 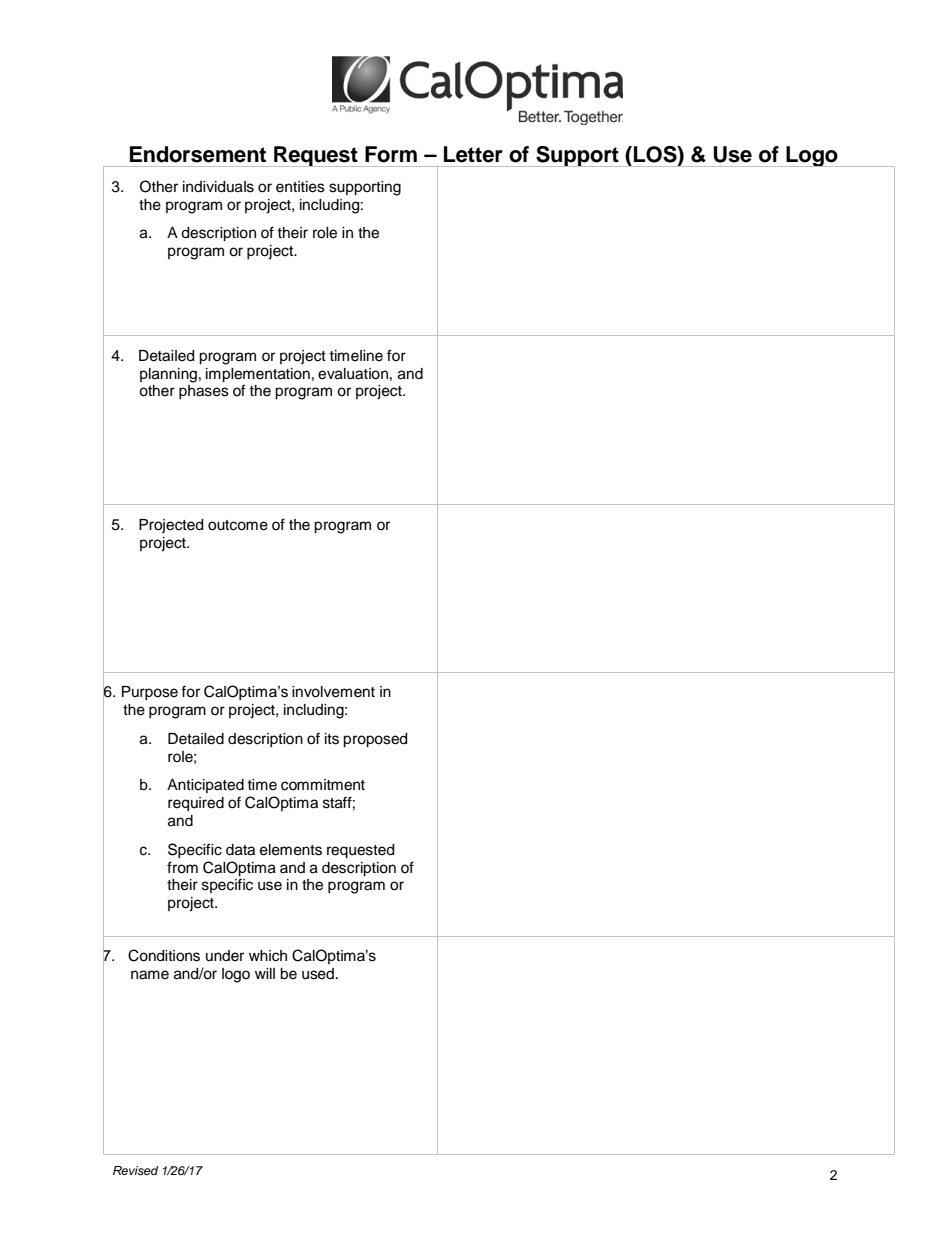 What do you see at coordinates (353, 374) in the image?
I see `evaluation` at bounding box center [353, 374].
